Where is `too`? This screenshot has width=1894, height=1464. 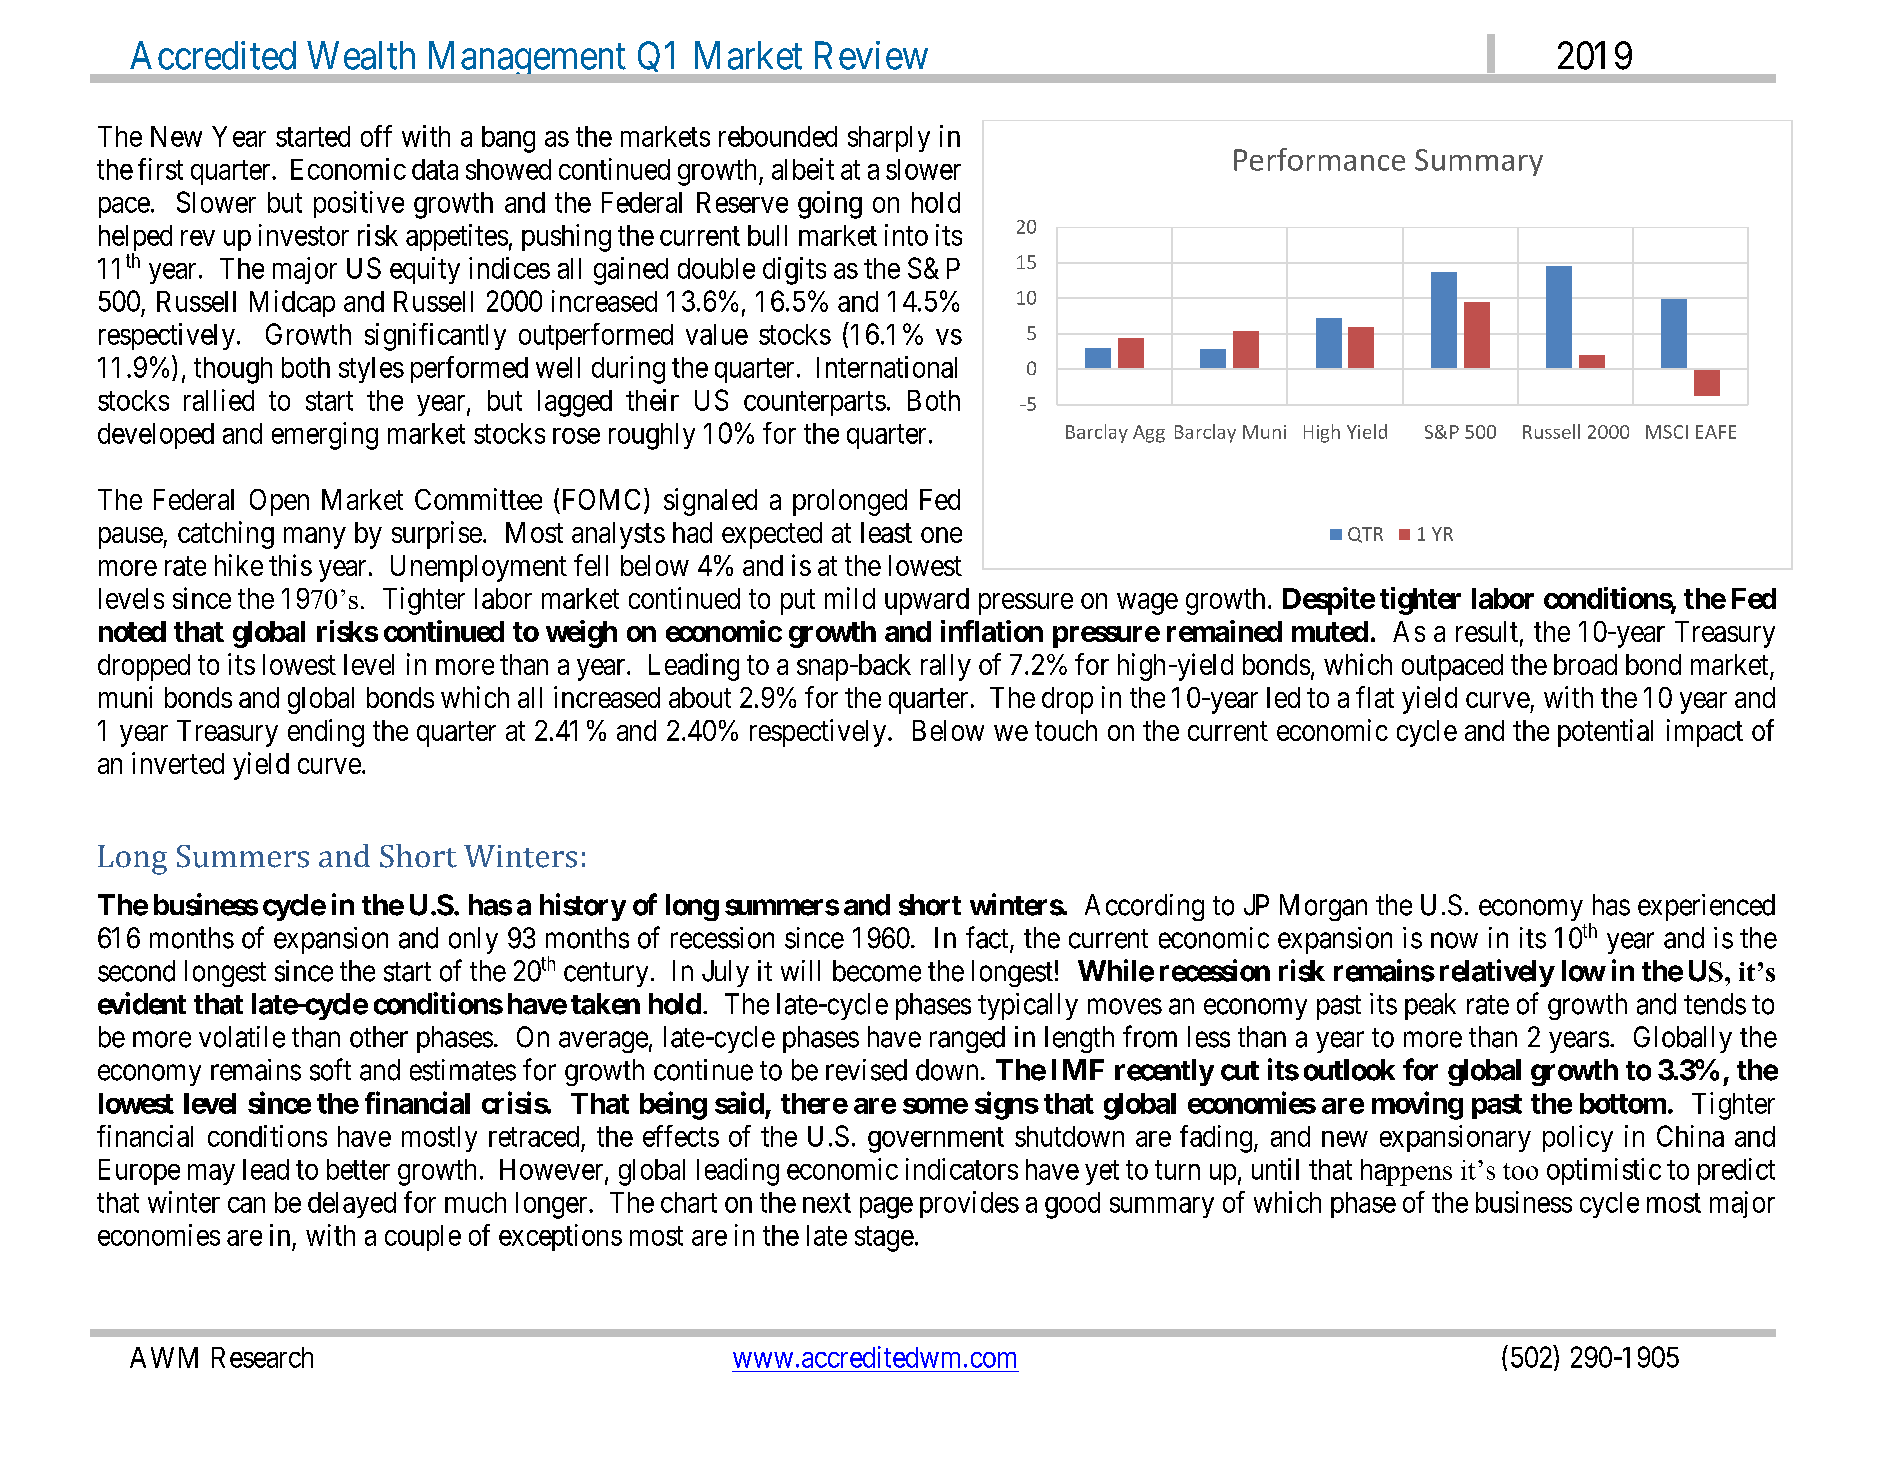 too is located at coordinates (1520, 1171).
